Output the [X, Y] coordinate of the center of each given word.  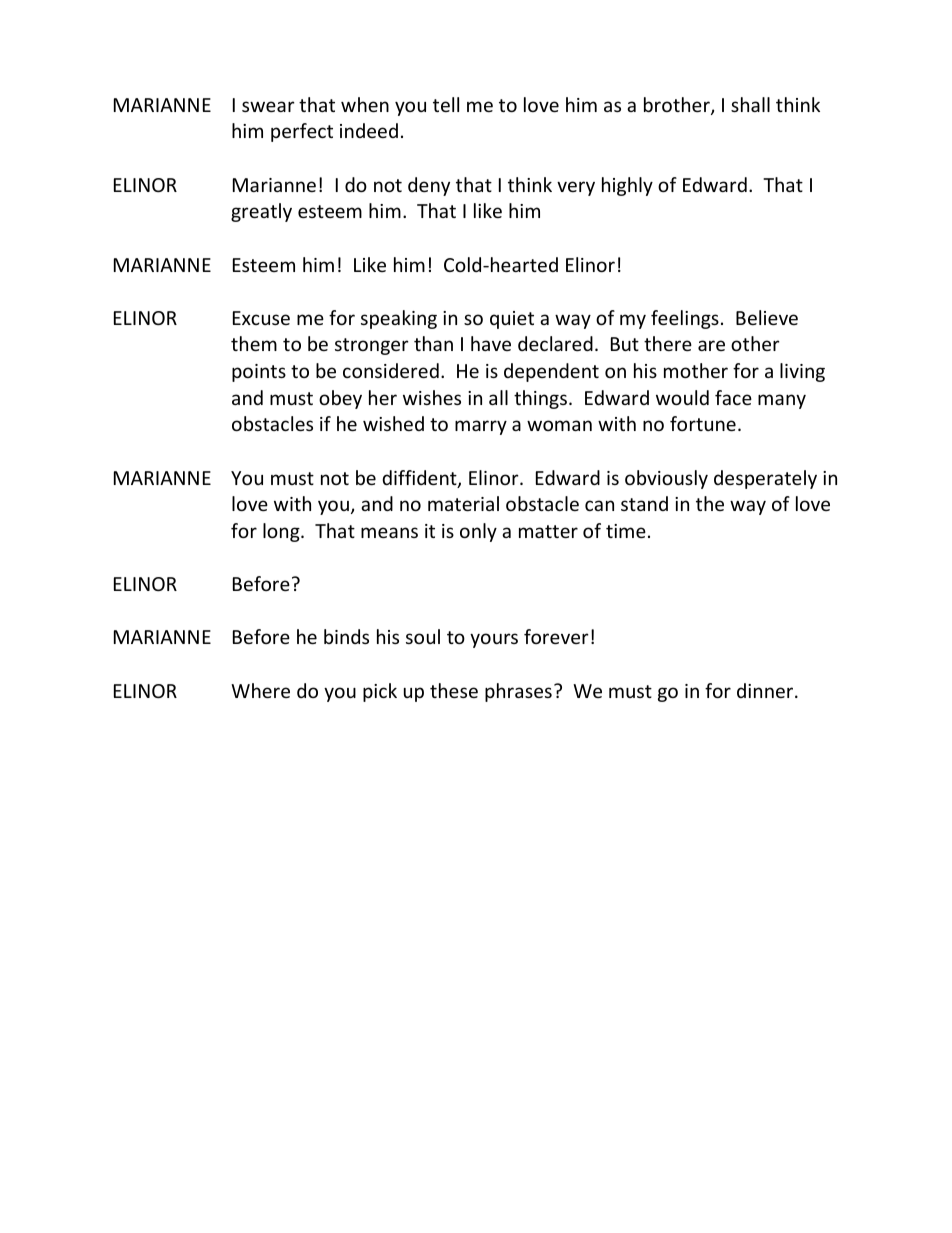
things [540, 399]
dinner [766, 690]
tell [446, 104]
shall [750, 104]
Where [260, 690]
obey [340, 399]
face [733, 397]
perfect [302, 132]
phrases [518, 692]
